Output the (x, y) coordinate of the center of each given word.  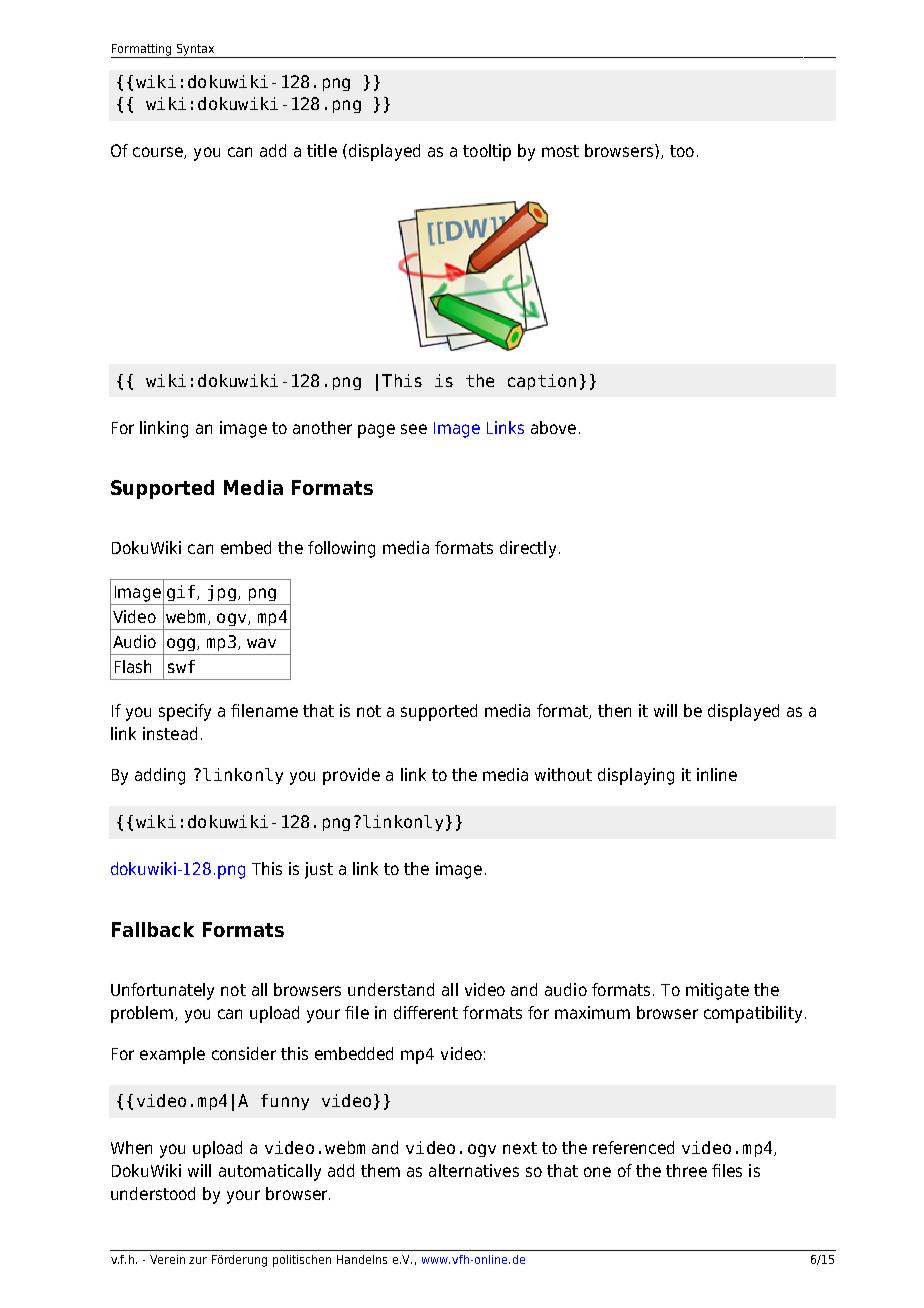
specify (185, 712)
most (560, 151)
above (553, 427)
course (159, 153)
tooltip (487, 152)
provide (351, 776)
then (614, 710)
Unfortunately (162, 991)
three (686, 1170)
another (322, 427)
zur (198, 1260)
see (414, 429)
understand (391, 989)
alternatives (474, 1170)
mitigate (717, 991)
